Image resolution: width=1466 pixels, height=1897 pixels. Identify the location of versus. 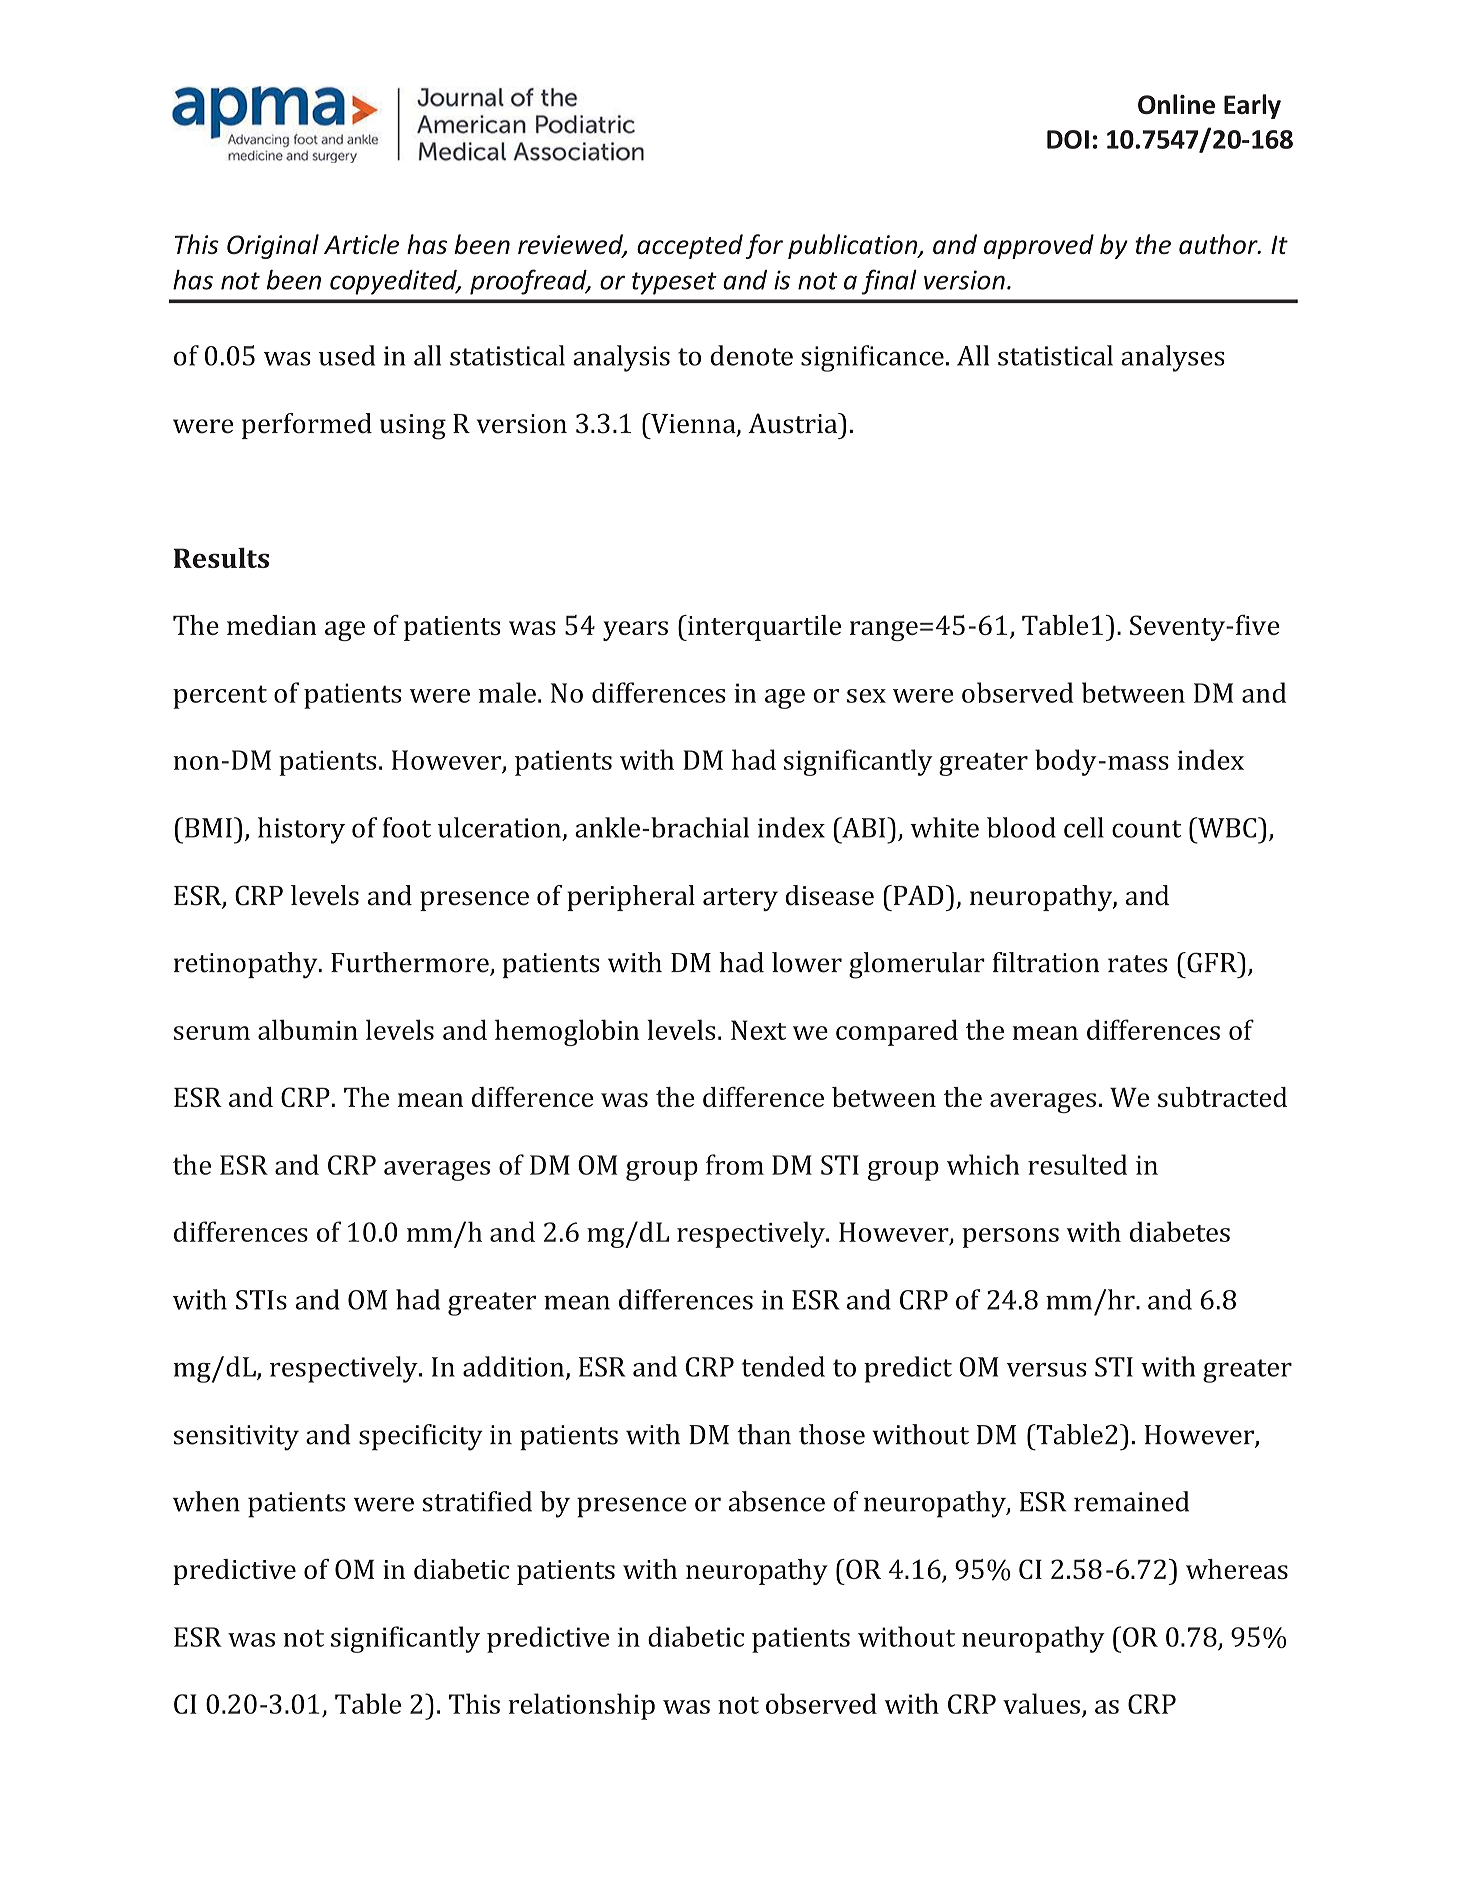
(1046, 1370).
